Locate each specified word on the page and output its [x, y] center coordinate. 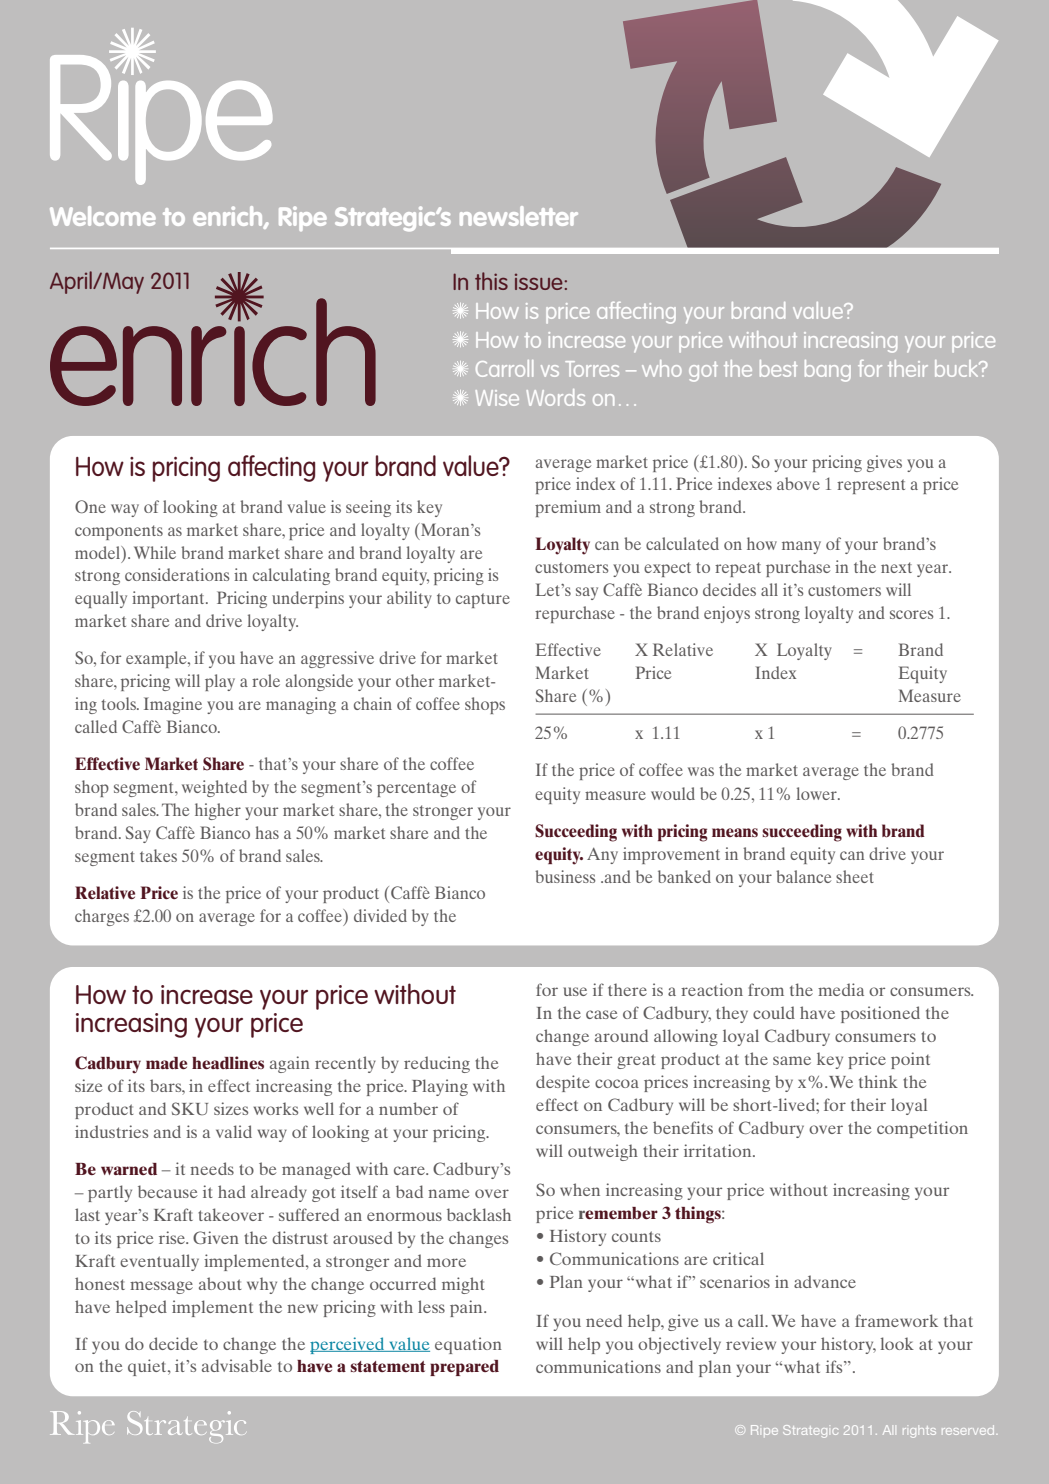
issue [539, 282]
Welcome [103, 216]
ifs [835, 1366]
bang [828, 371]
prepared [464, 1368]
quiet [148, 1367]
